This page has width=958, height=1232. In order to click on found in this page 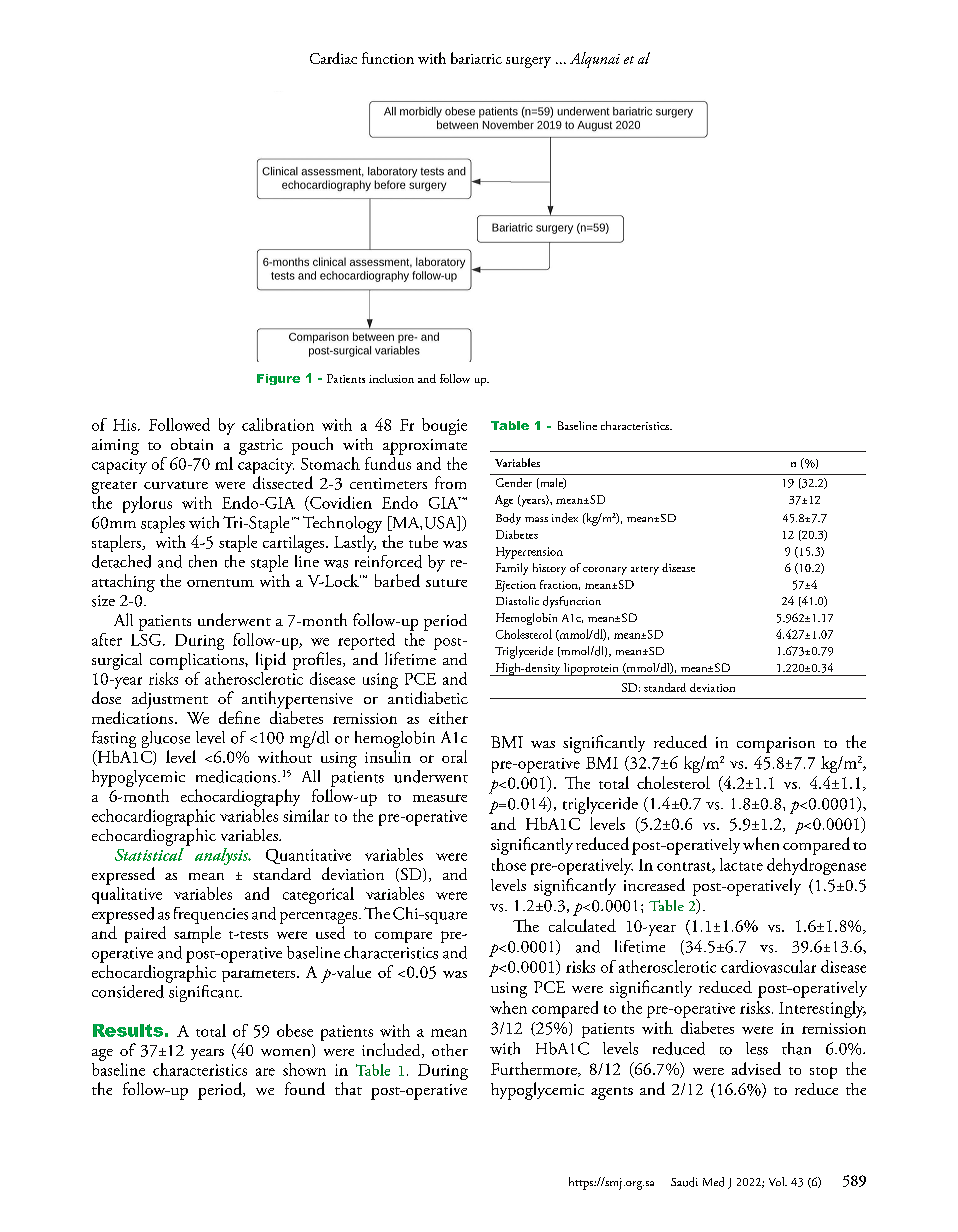, I will do `click(305, 1088)`.
